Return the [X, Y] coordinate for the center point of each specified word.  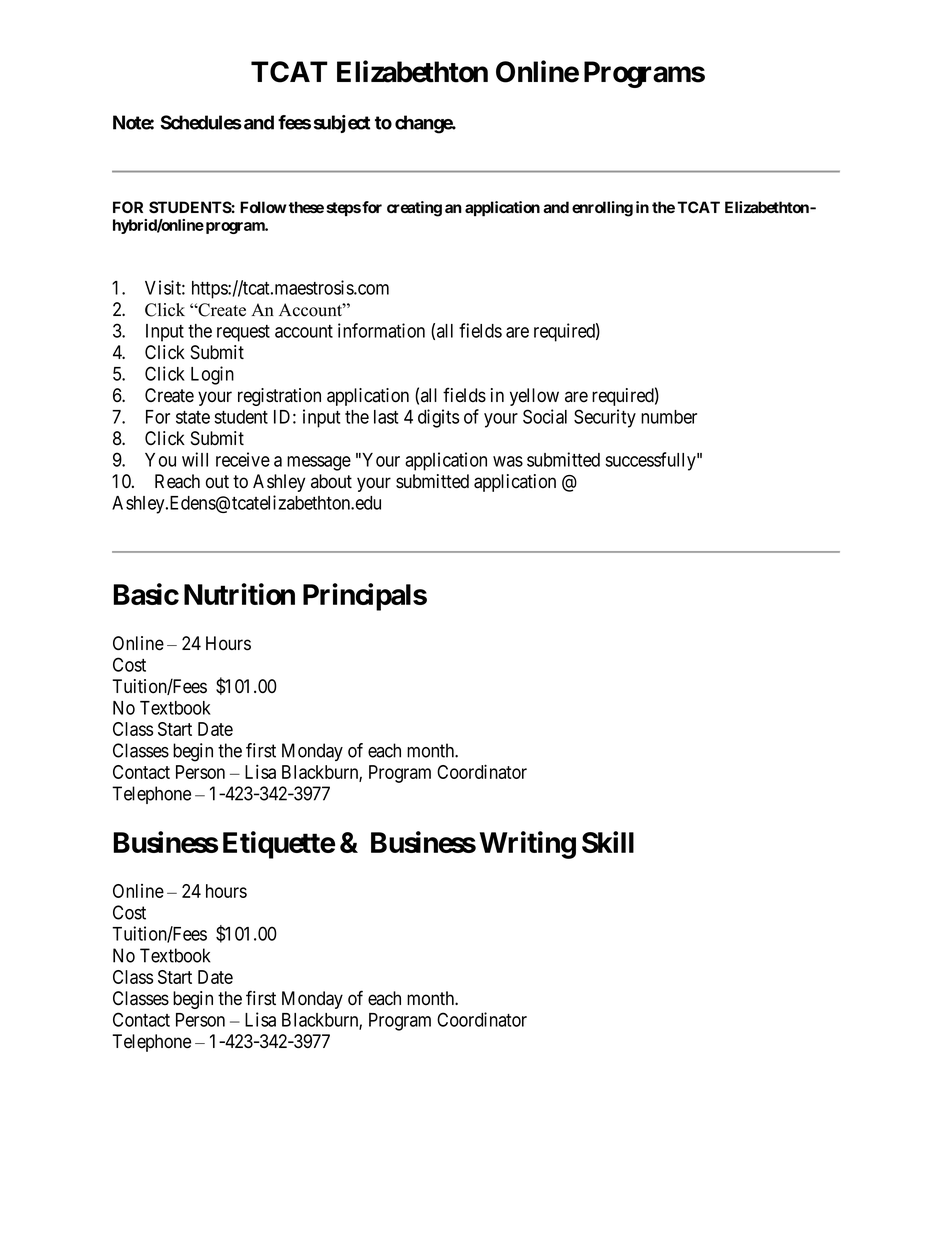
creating [414, 209]
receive [243, 459]
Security [605, 418]
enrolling [602, 209]
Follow [263, 207]
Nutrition [239, 594]
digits [438, 418]
